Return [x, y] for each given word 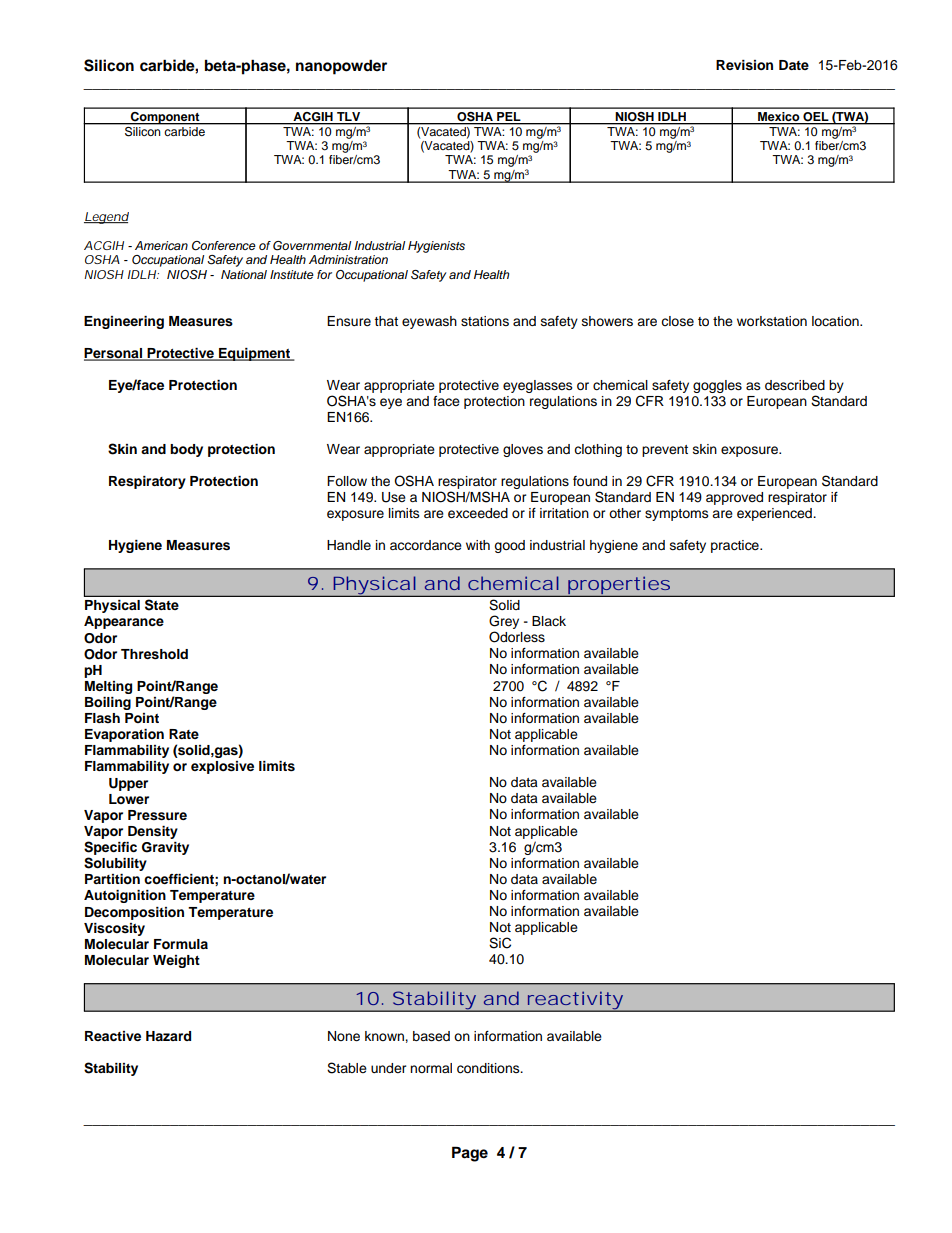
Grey [504, 623]
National [244, 274]
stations [485, 321]
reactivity [574, 1001]
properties [619, 586]
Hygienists [436, 247]
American [161, 245]
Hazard [168, 1036]
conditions [489, 1068]
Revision [744, 65]
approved [734, 498]
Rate [184, 734]
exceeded [478, 513]
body [186, 450]
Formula [181, 944]
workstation [772, 321]
